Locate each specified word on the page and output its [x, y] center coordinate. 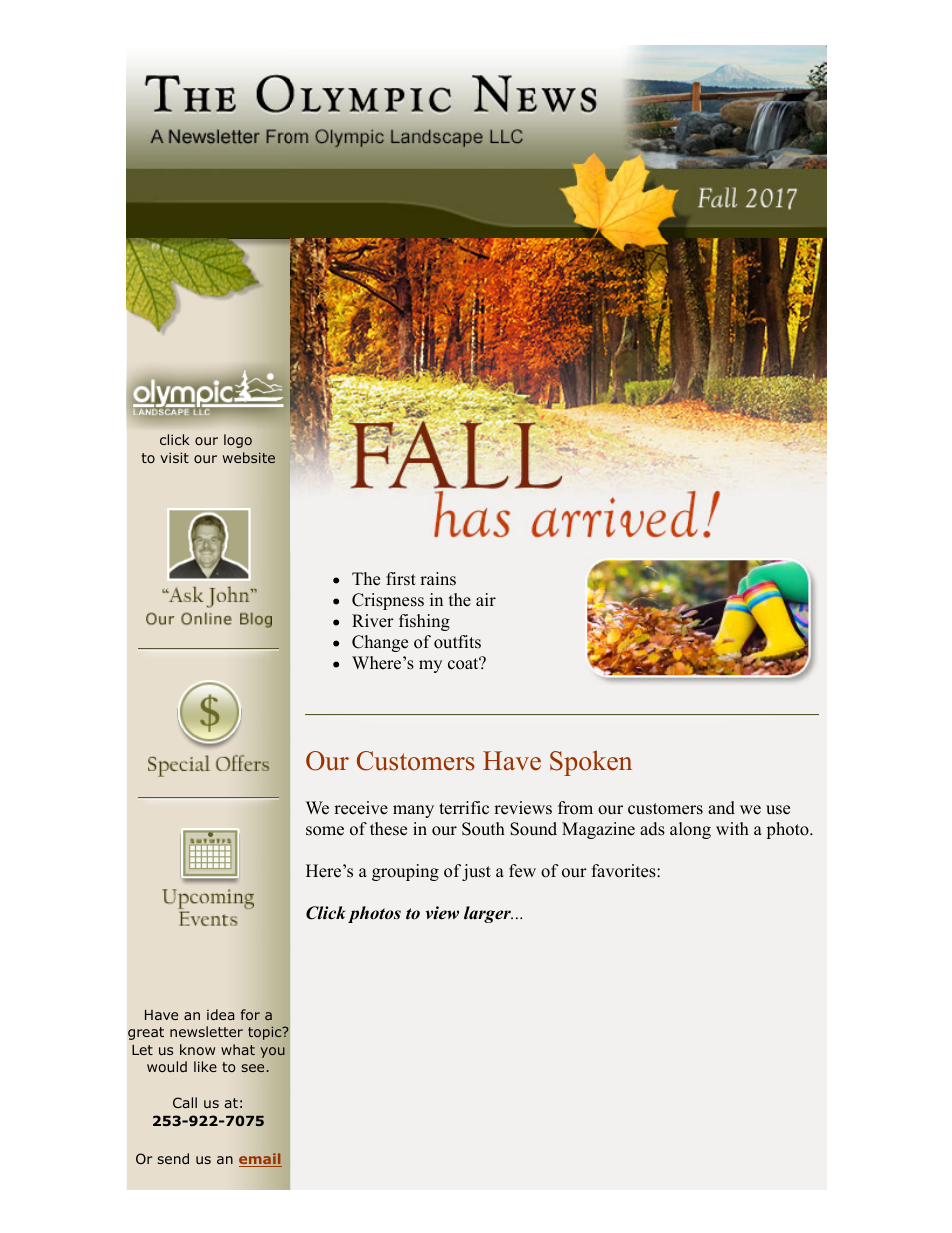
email [260, 1160]
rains [438, 579]
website [249, 457]
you [273, 1052]
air [486, 599]
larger [488, 914]
